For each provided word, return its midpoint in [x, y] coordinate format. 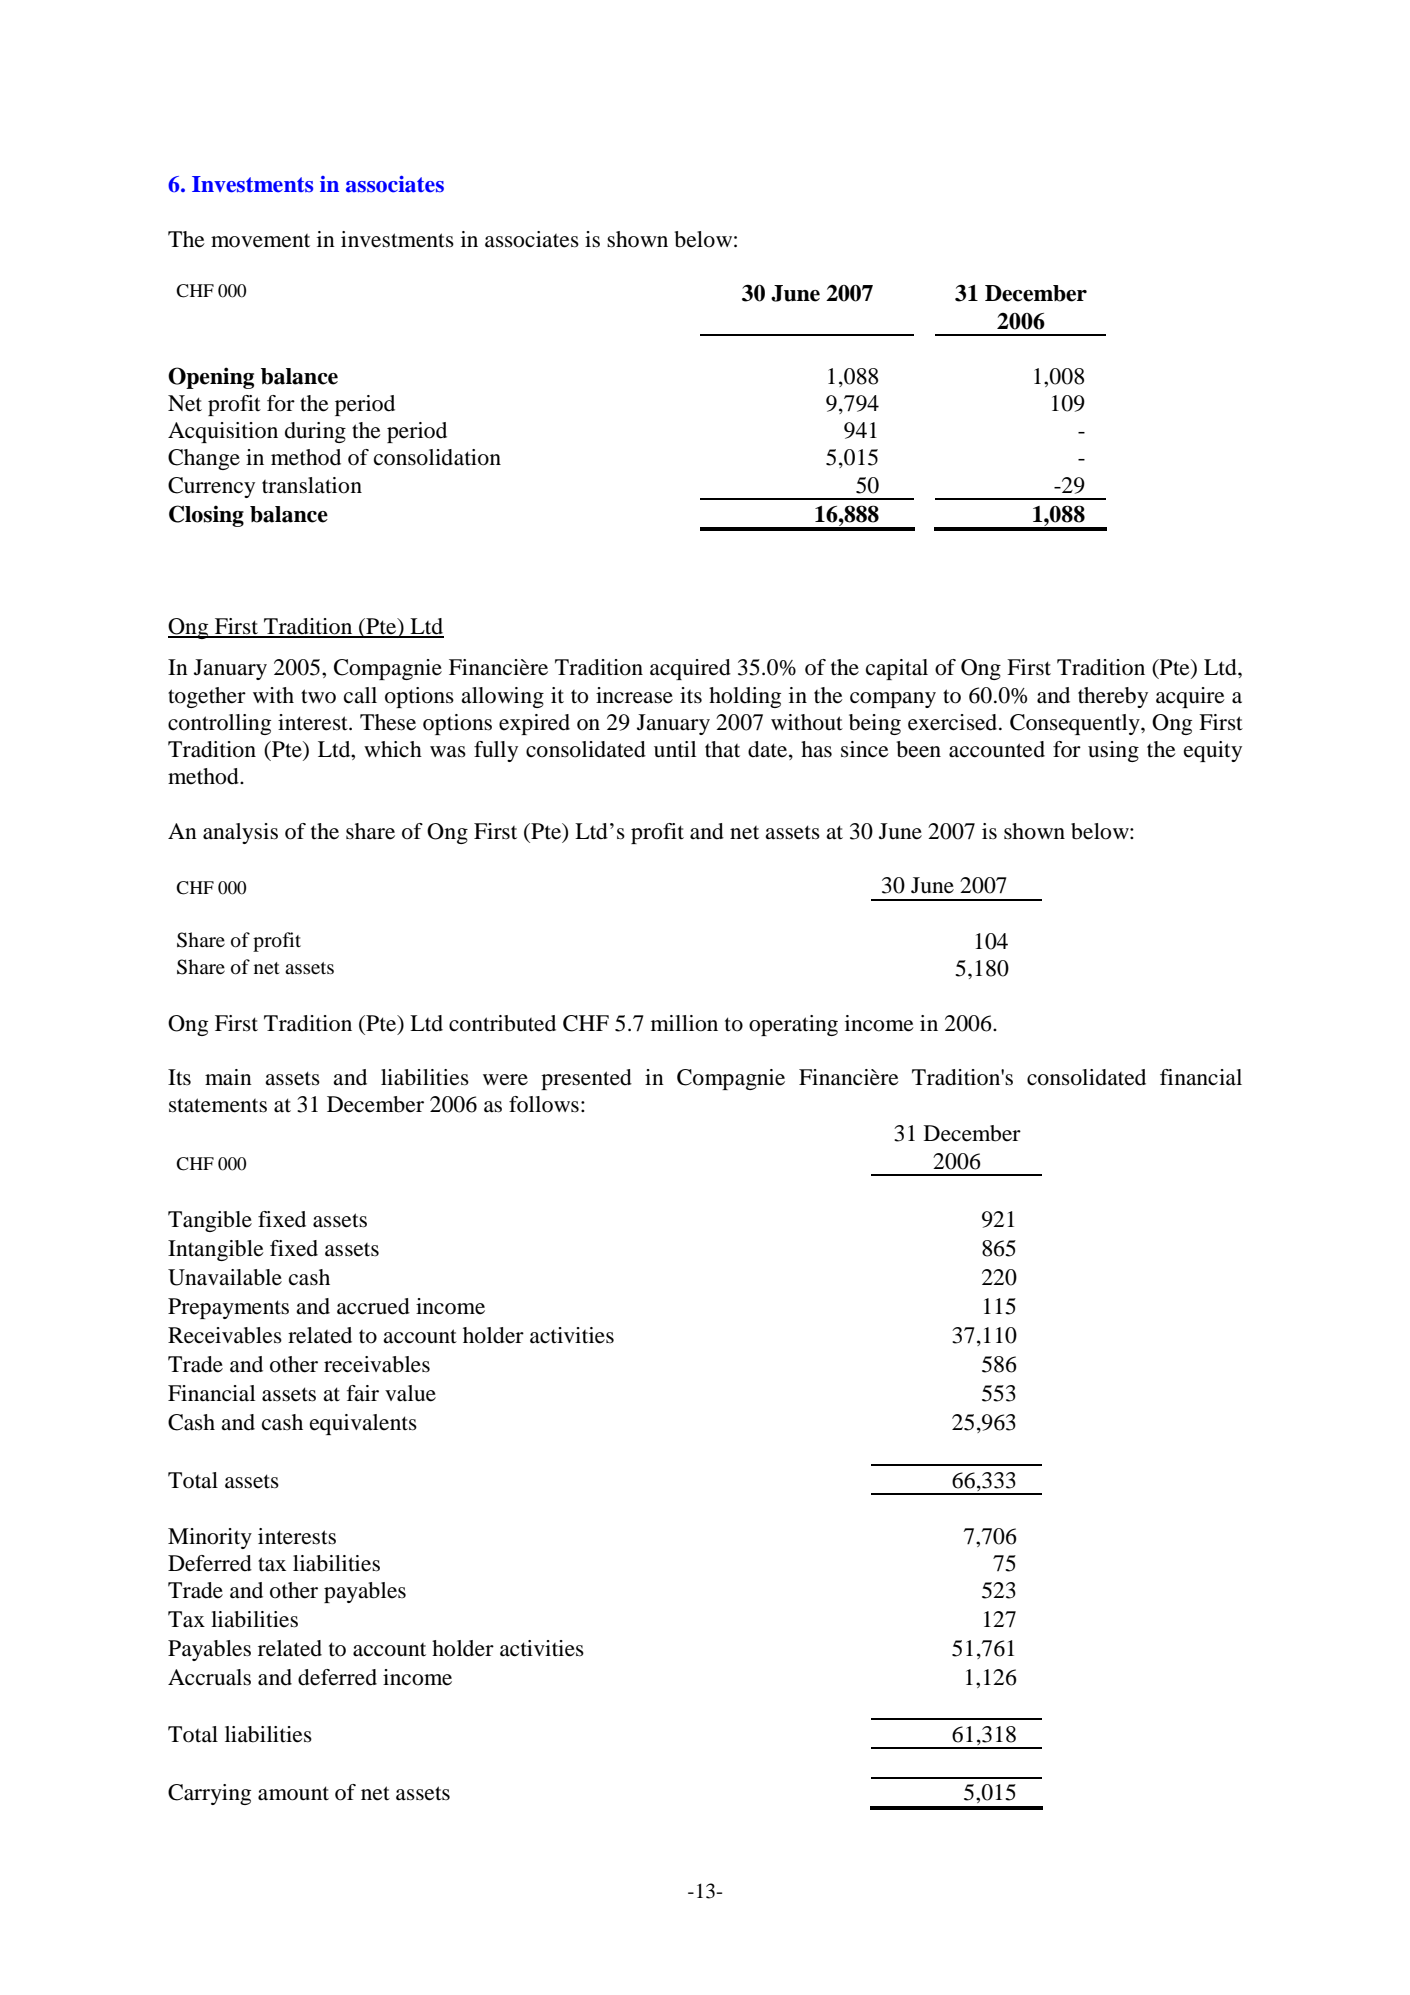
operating [793, 1025]
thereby [1113, 697]
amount [293, 1793]
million [684, 1023]
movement [260, 241]
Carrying [209, 1794]
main [228, 1077]
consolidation [437, 457]
